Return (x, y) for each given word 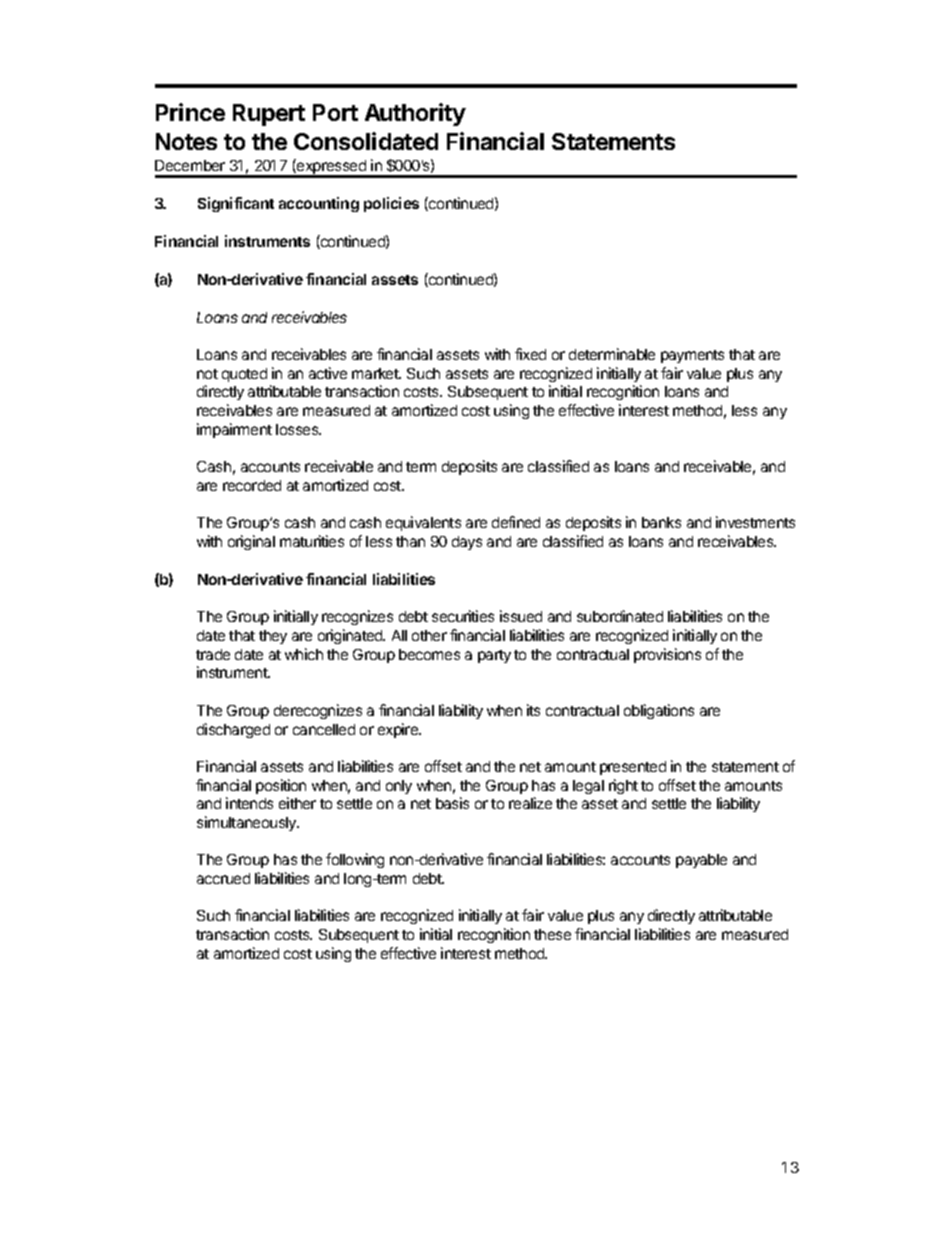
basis (452, 803)
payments (692, 356)
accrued (223, 878)
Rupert (269, 115)
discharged (233, 730)
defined (516, 522)
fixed (530, 354)
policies (391, 204)
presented (633, 768)
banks (661, 522)
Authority (415, 114)
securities (463, 616)
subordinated (620, 616)
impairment (234, 430)
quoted (244, 375)
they (273, 637)
